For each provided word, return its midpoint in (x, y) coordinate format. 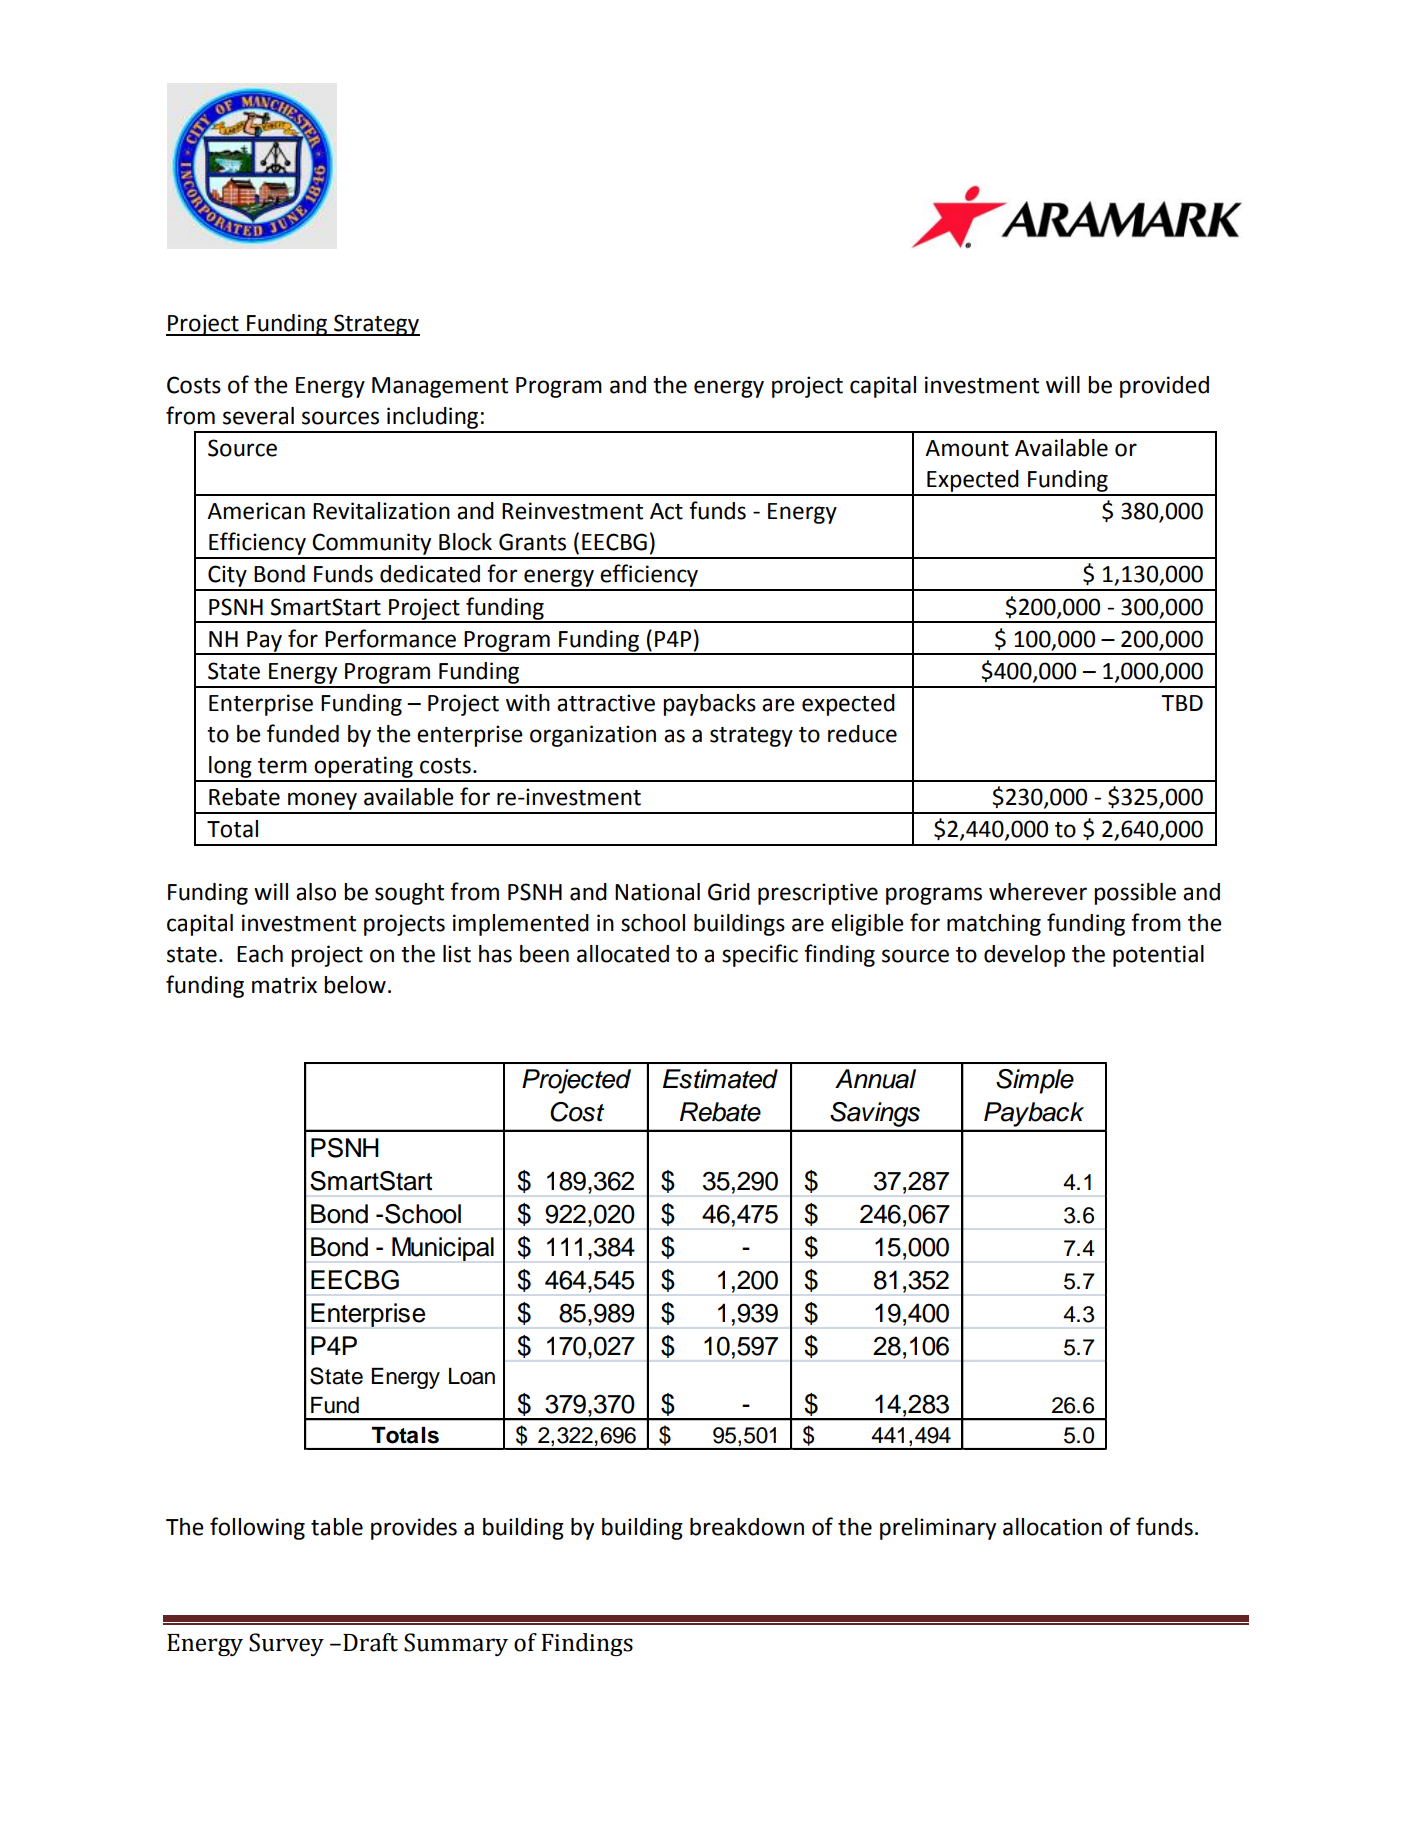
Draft (370, 1642)
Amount (967, 448)
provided (1164, 387)
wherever (1038, 892)
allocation (1052, 1527)
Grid (729, 892)
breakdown (747, 1527)
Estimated (720, 1079)
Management (440, 387)
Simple (1035, 1081)
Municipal (443, 1249)
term (282, 766)
